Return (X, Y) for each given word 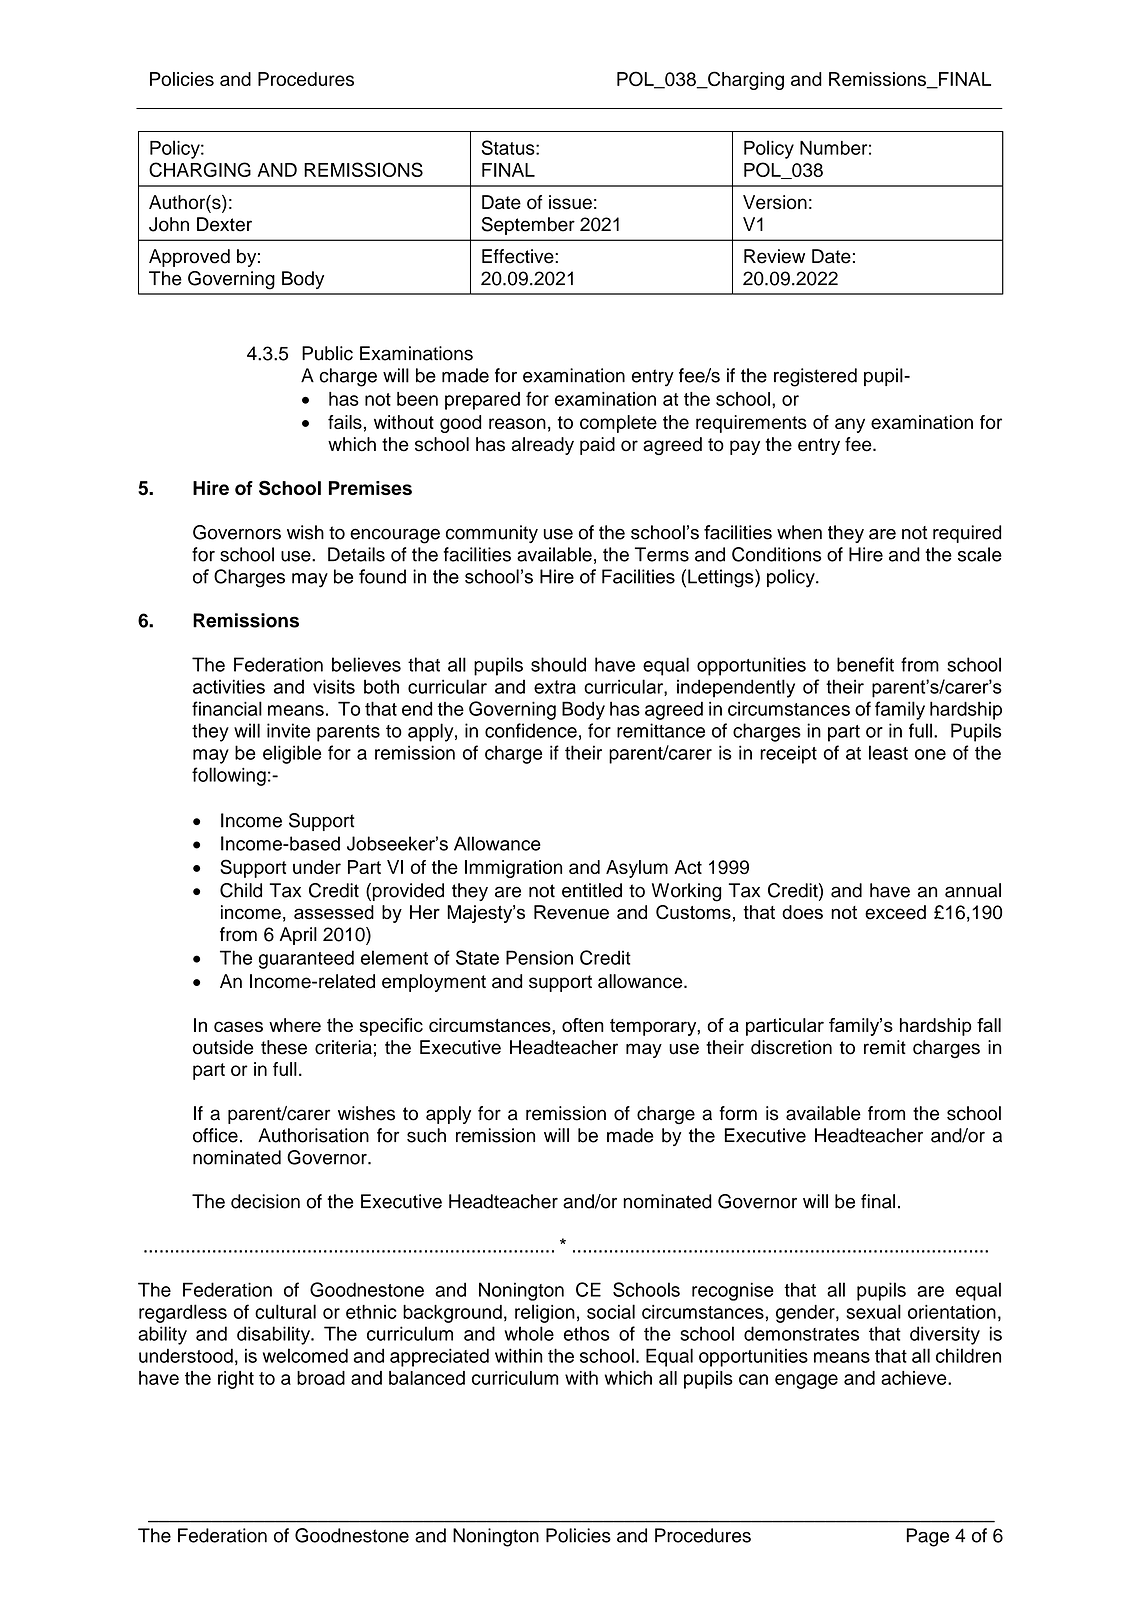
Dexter (224, 224)
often (583, 1025)
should (558, 664)
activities (229, 686)
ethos (587, 1333)
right (236, 1380)
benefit (865, 664)
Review (774, 256)
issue (570, 202)
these (284, 1047)
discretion (791, 1047)
